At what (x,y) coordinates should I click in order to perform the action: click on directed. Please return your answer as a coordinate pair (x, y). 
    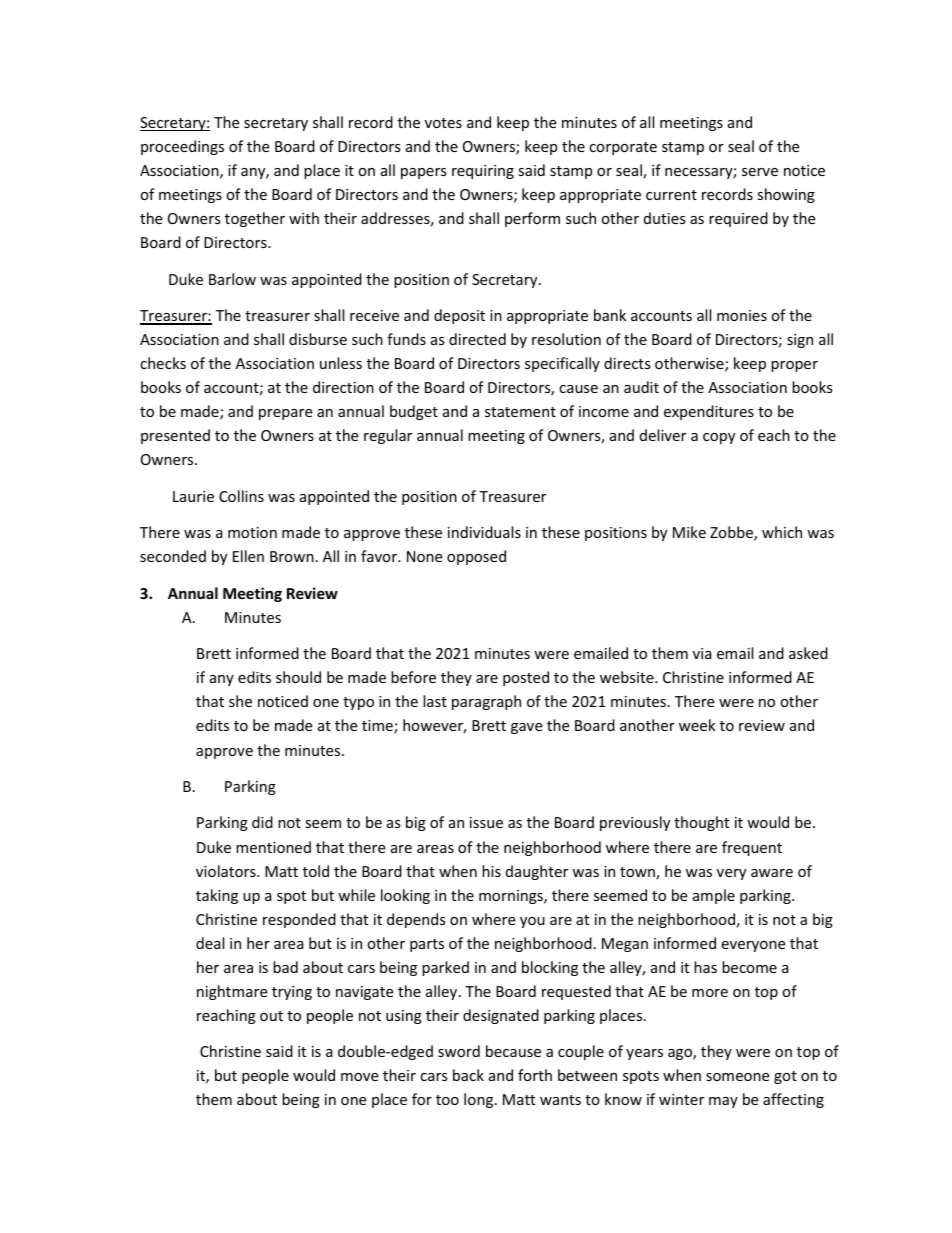
    Looking at the image, I should click on (477, 339).
